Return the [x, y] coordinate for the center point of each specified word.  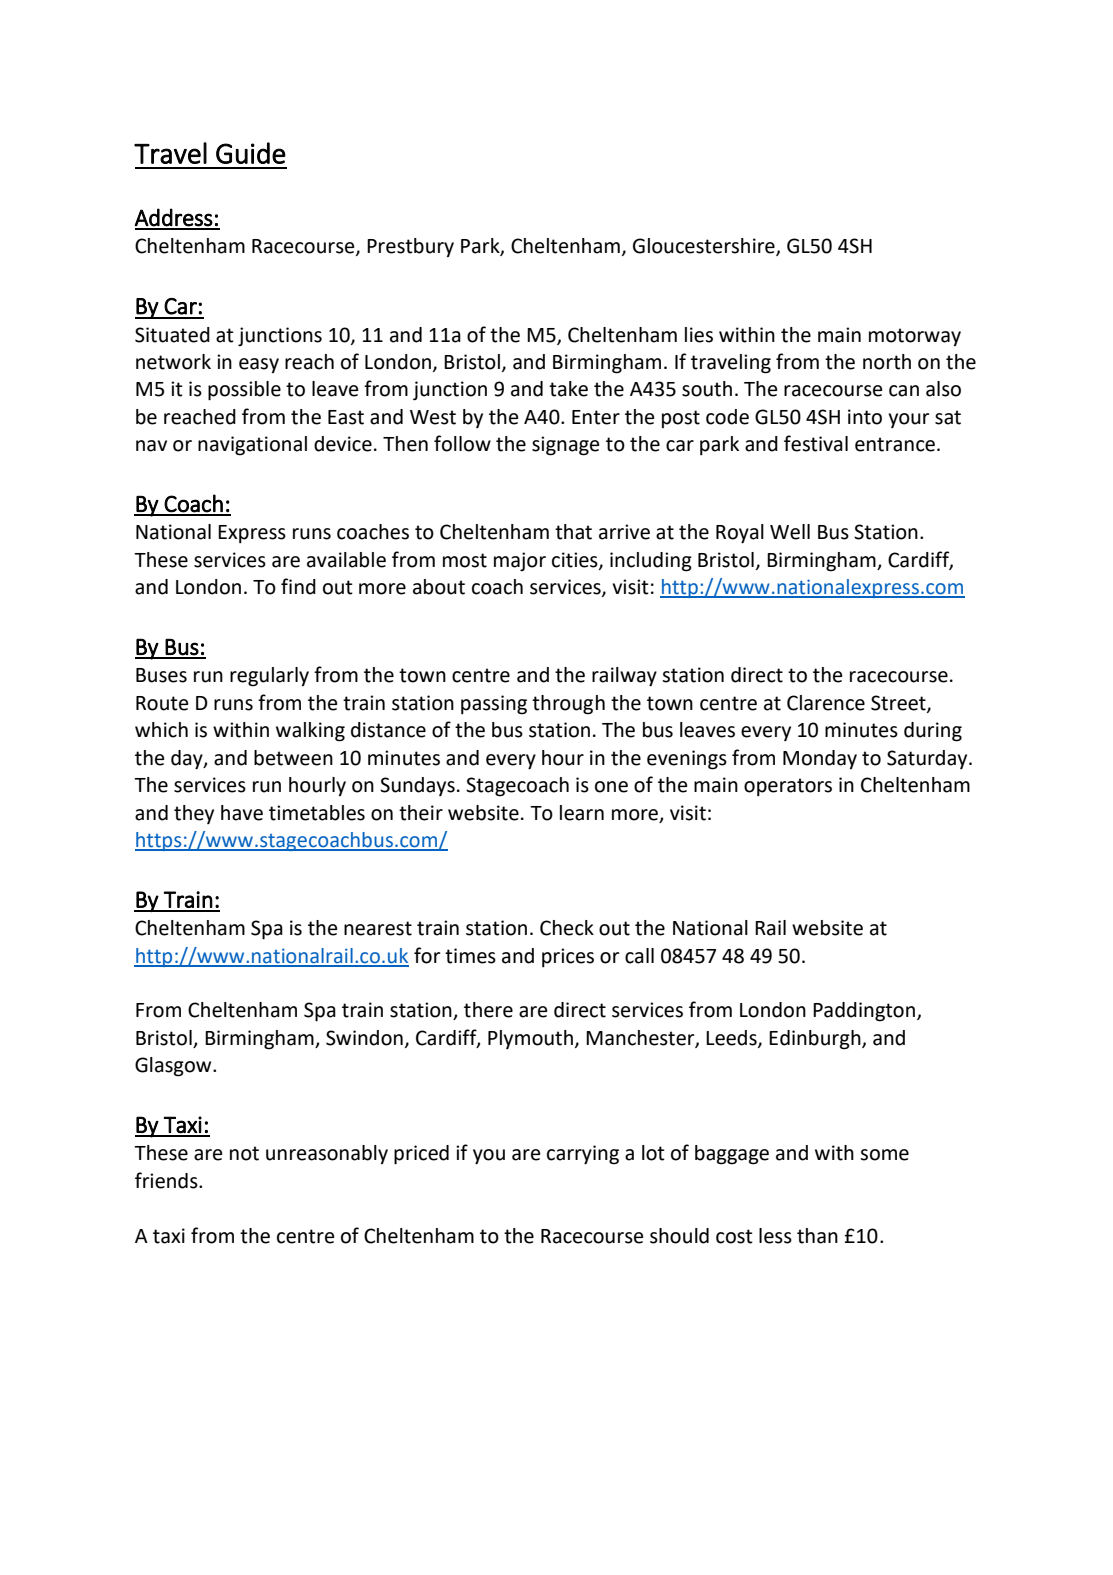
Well [790, 532]
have [242, 813]
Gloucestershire [705, 247]
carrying [583, 1155]
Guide [251, 153]
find [298, 586]
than [817, 1236]
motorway [915, 337]
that [573, 532]
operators [788, 787]
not [244, 1153]
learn [582, 813]
